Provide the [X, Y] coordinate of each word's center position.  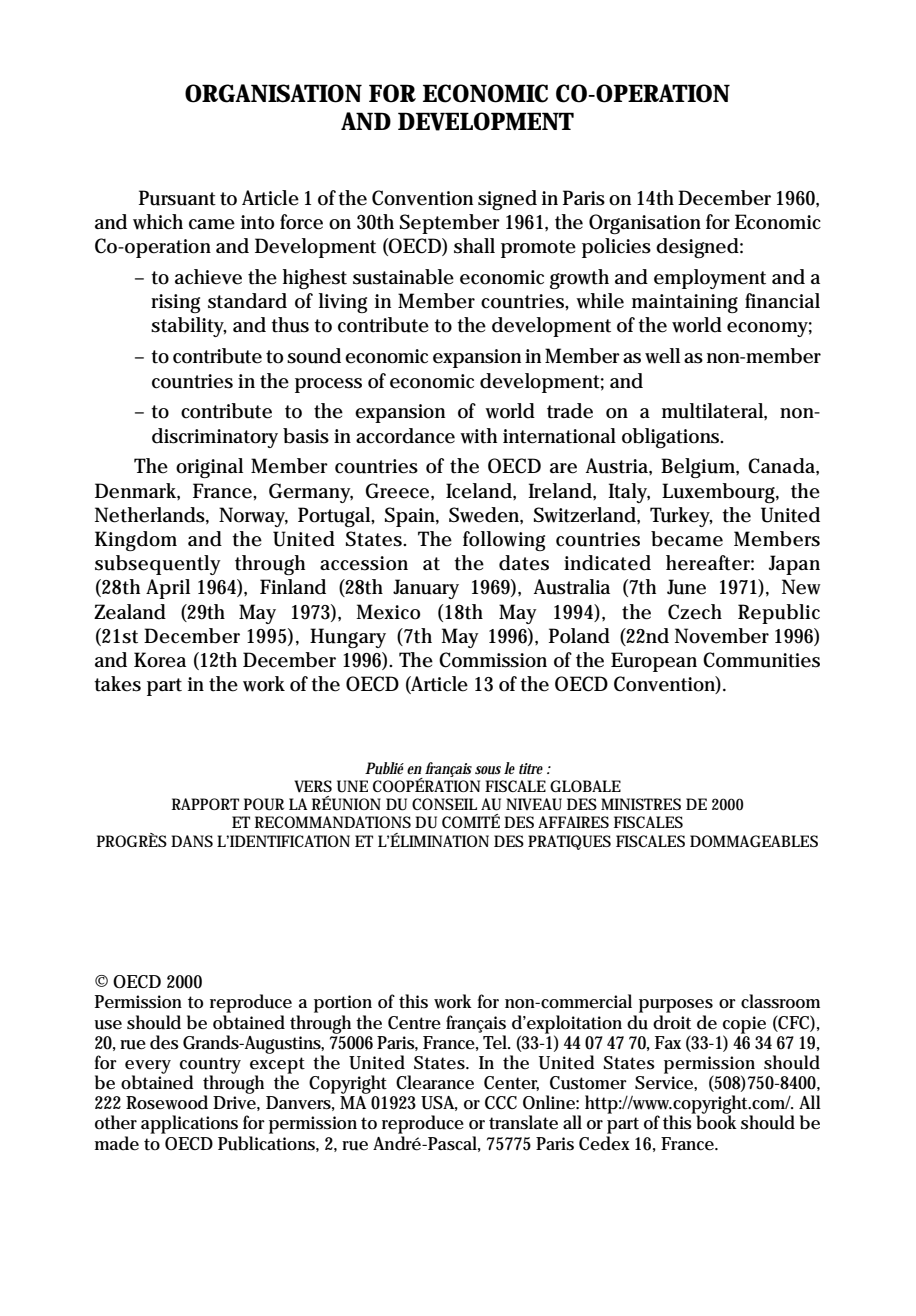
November [722, 636]
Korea [160, 660]
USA [439, 1103]
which [158, 222]
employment [710, 279]
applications [189, 1124]
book [716, 1122]
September [450, 224]
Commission [493, 660]
